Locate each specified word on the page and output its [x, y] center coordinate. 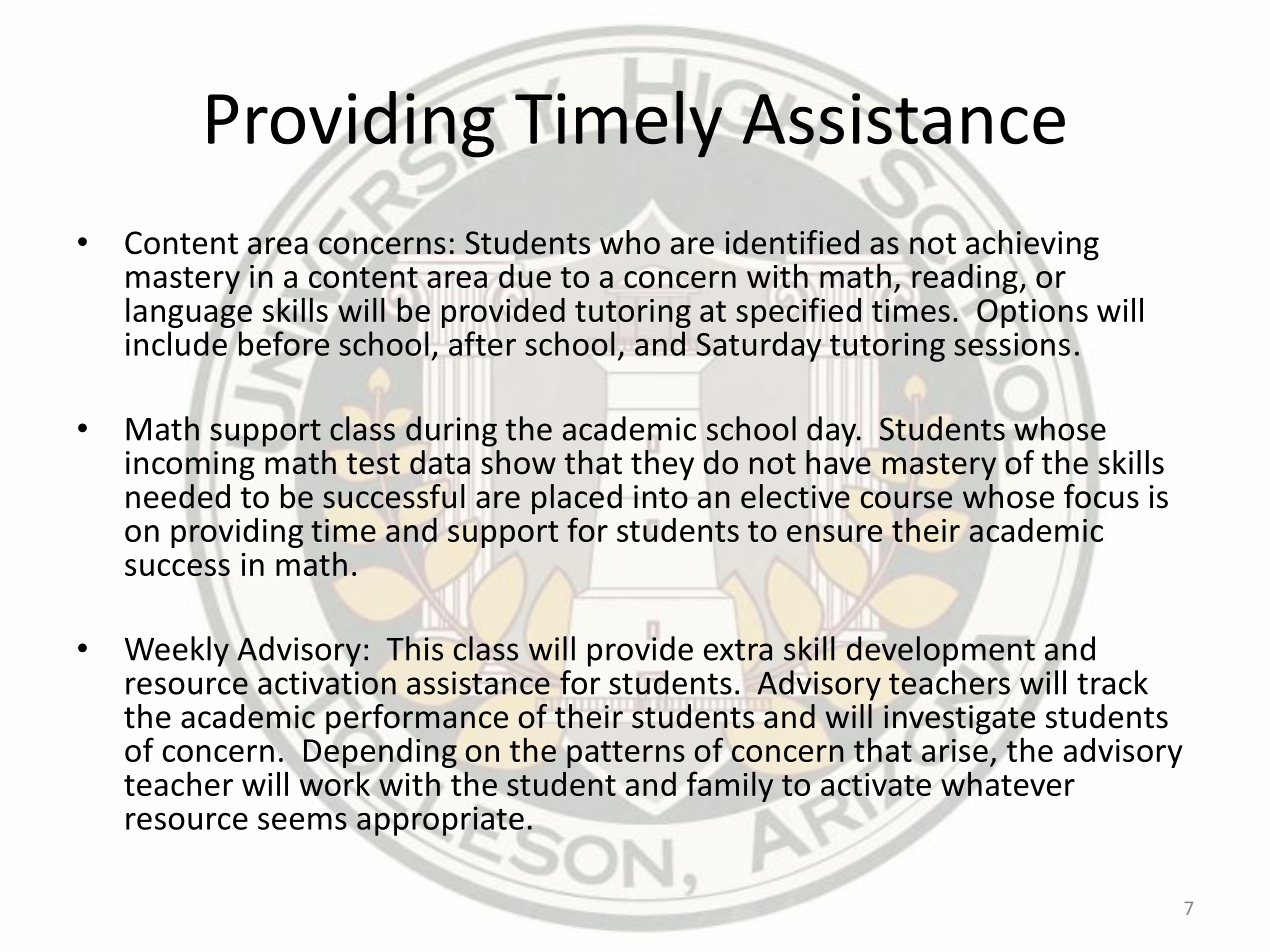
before [284, 343]
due [525, 276]
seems [303, 821]
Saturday [758, 346]
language [189, 312]
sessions [1012, 344]
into [661, 497]
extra [738, 650]
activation [327, 683]
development [941, 651]
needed [178, 496]
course [906, 500]
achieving [1032, 245]
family [730, 786]
